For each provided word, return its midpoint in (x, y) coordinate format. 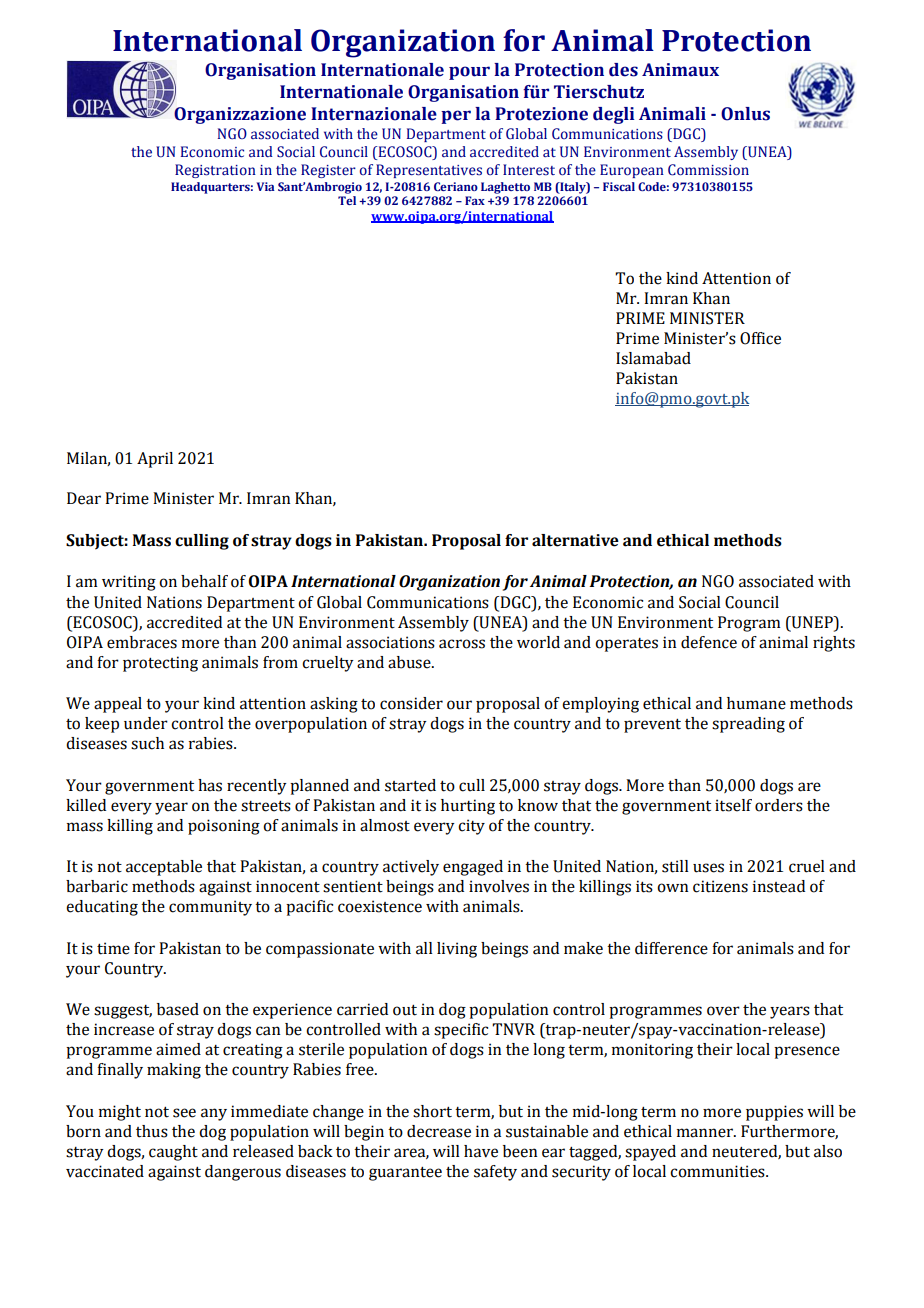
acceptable (164, 868)
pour (469, 73)
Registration (215, 171)
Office (760, 338)
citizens (720, 886)
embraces (142, 642)
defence (709, 642)
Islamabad (653, 358)
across (462, 644)
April (155, 460)
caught (173, 1153)
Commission (708, 170)
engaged (473, 868)
